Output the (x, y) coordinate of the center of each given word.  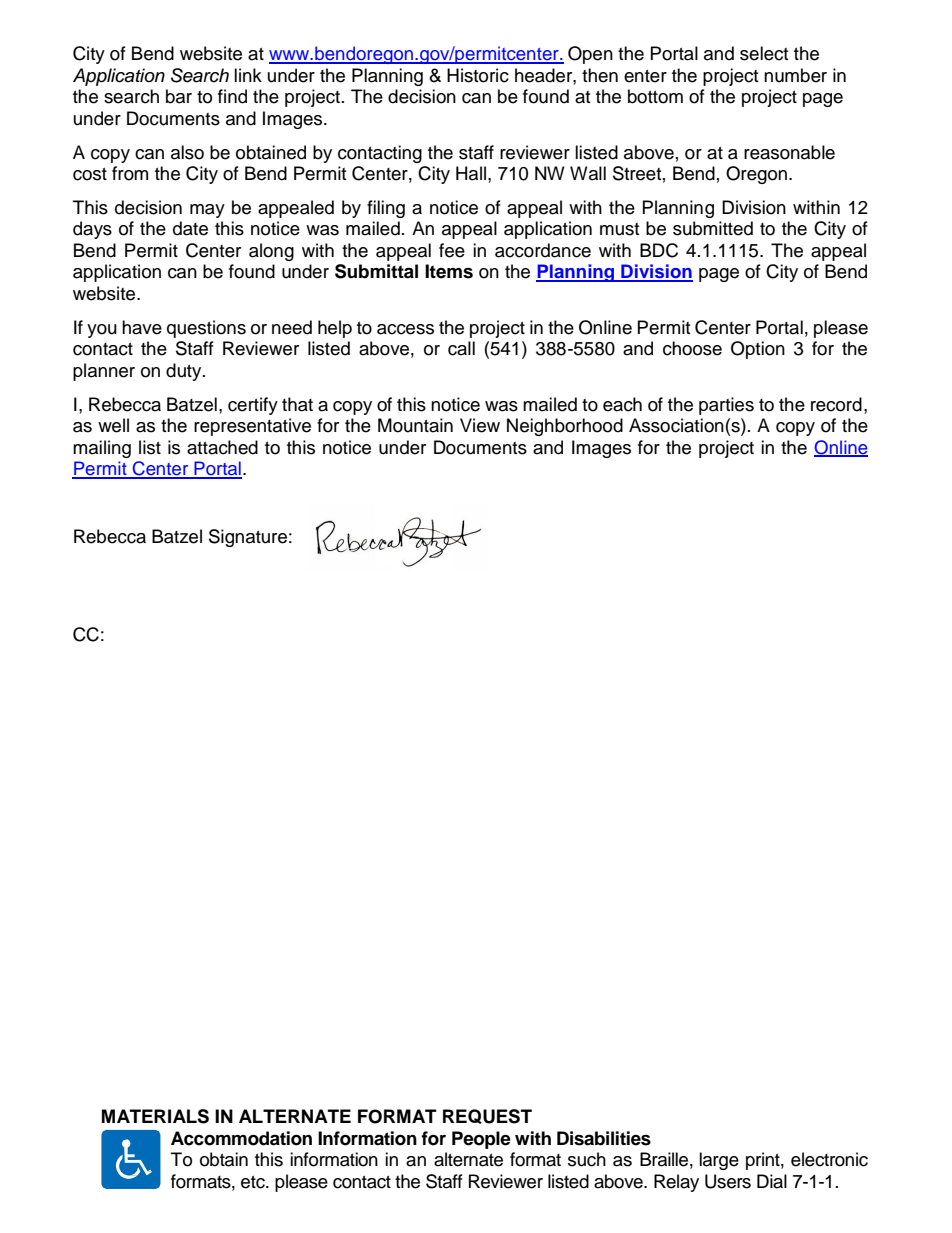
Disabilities (604, 1138)
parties (726, 406)
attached (222, 447)
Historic (478, 75)
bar (179, 96)
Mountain (415, 425)
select (764, 53)
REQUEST (487, 1116)
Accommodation (241, 1138)
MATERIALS (155, 1116)
